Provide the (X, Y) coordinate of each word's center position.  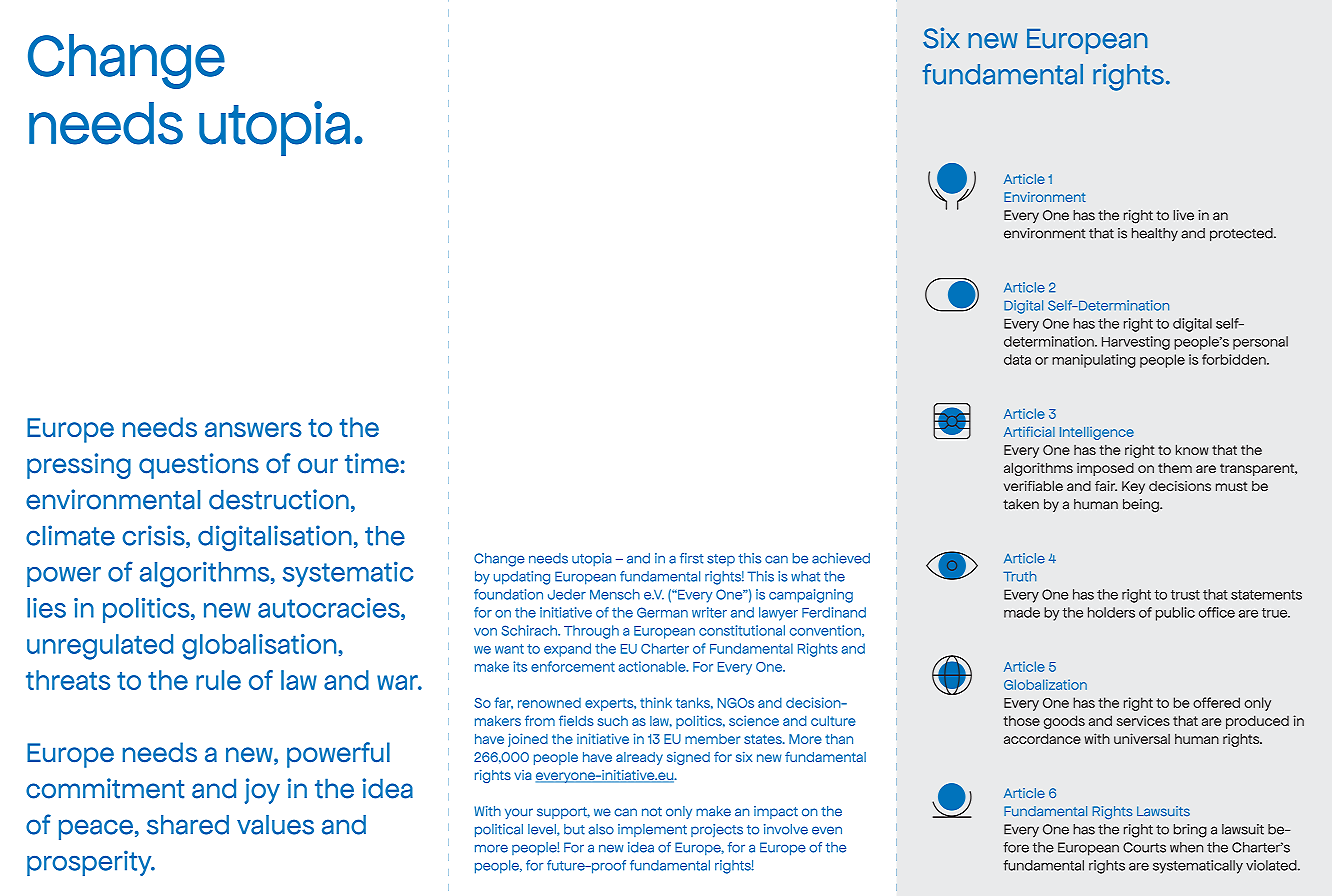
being (1142, 506)
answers (253, 429)
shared (188, 825)
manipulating (1093, 361)
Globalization (1045, 684)
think (656, 702)
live (1183, 215)
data (1017, 359)
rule (218, 680)
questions (199, 466)
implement (652, 830)
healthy (1155, 235)
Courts (1144, 847)
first (692, 558)
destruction (279, 499)
